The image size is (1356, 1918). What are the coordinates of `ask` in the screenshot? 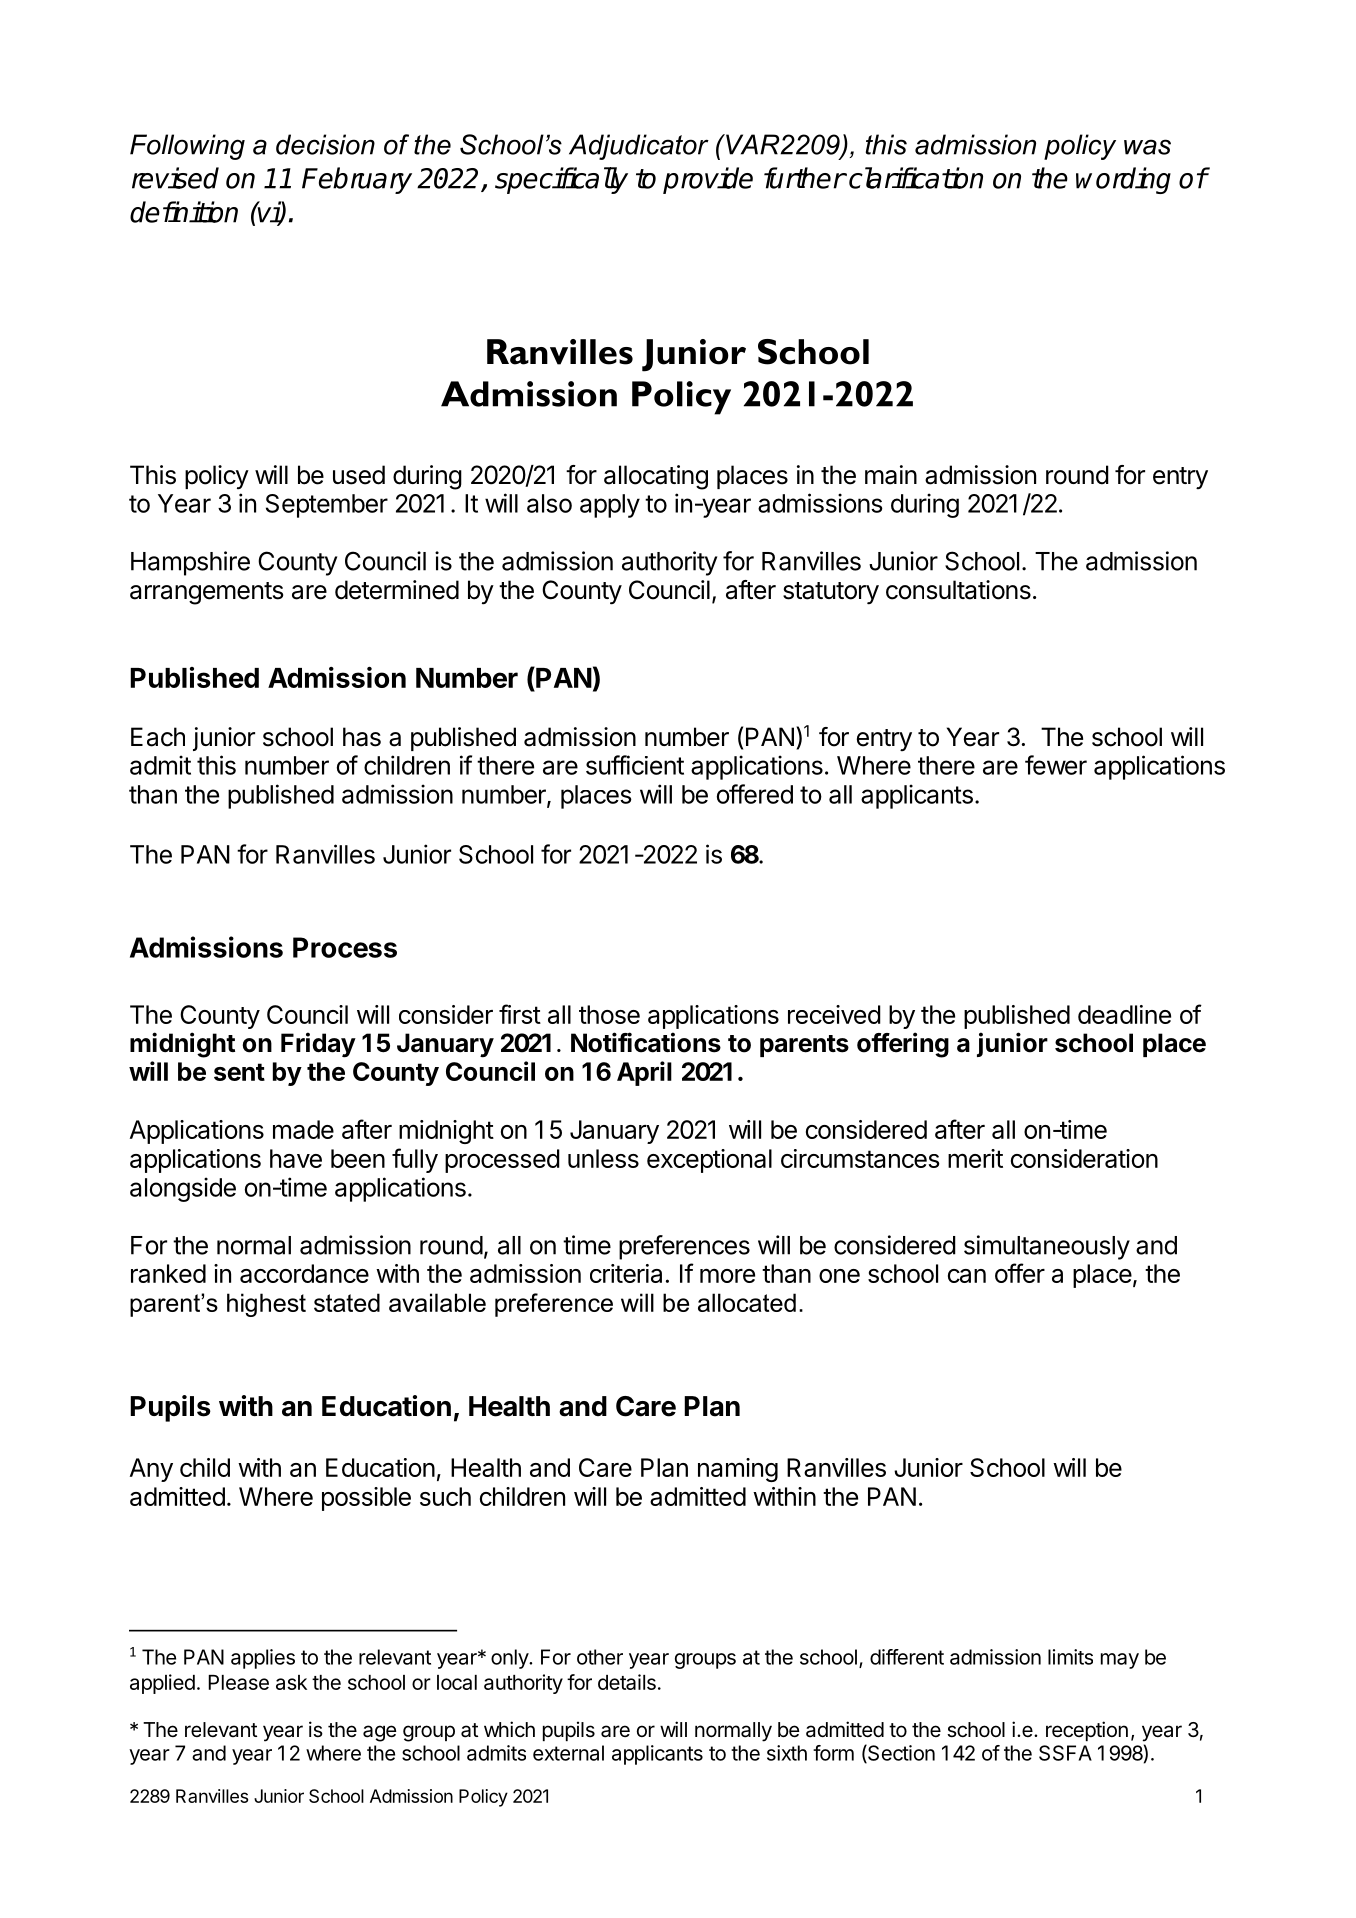 It's located at (291, 1682).
